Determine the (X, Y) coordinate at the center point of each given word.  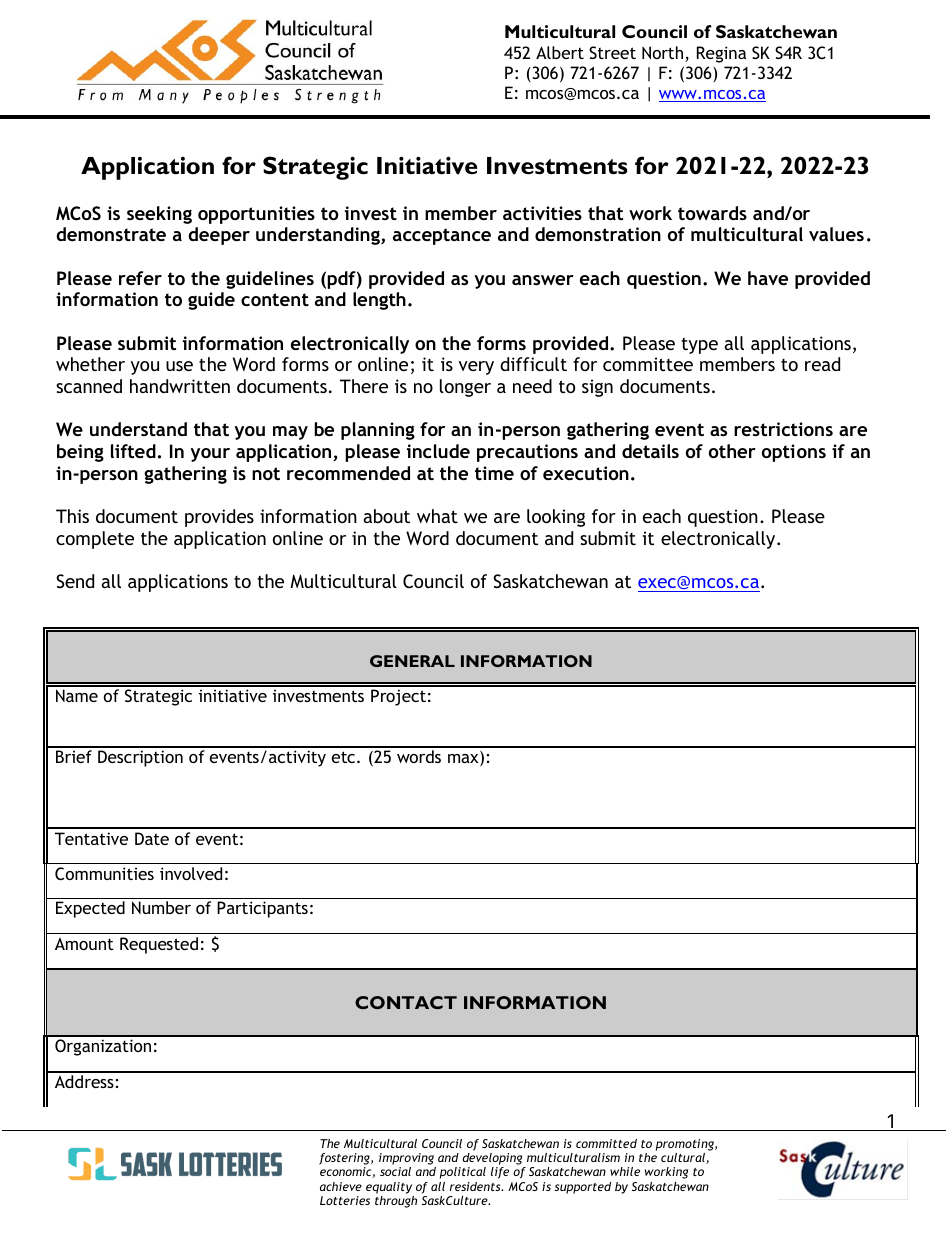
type (699, 345)
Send (75, 581)
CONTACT (406, 1002)
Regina (721, 54)
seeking (159, 215)
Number (161, 907)
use (179, 366)
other (732, 451)
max (464, 760)
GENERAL (412, 661)
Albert (560, 52)
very (476, 368)
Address (84, 1081)
